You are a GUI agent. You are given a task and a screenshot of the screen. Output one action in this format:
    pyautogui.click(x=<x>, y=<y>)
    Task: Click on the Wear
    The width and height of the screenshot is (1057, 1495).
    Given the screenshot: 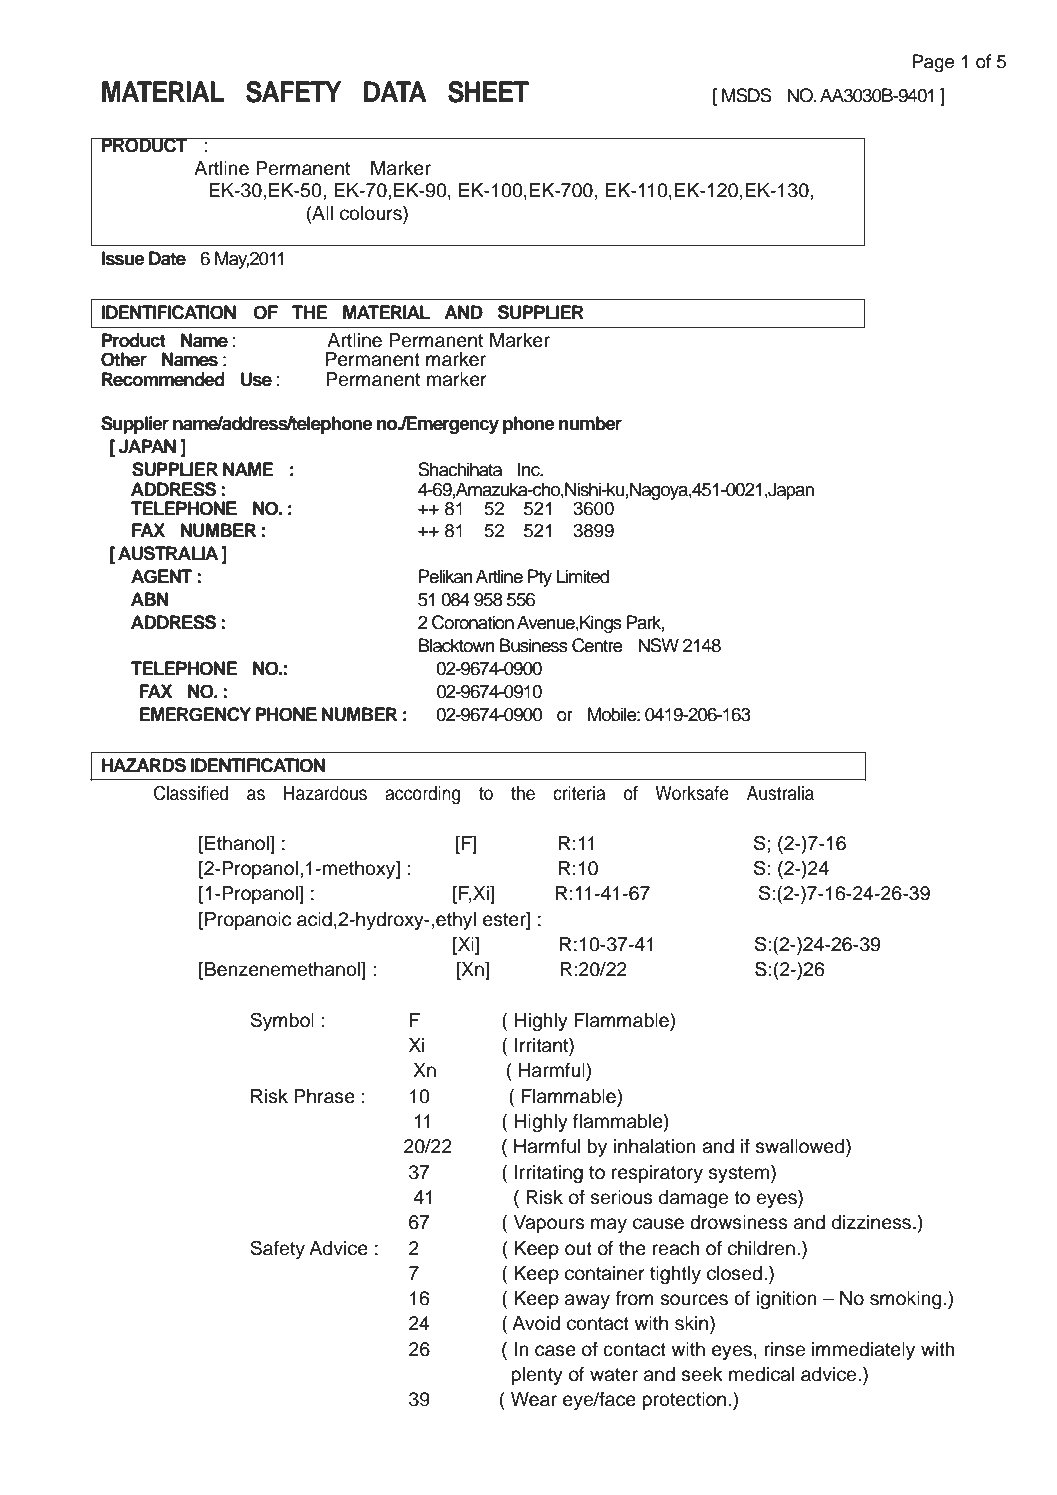 What is the action you would take?
    pyautogui.click(x=534, y=1399)
